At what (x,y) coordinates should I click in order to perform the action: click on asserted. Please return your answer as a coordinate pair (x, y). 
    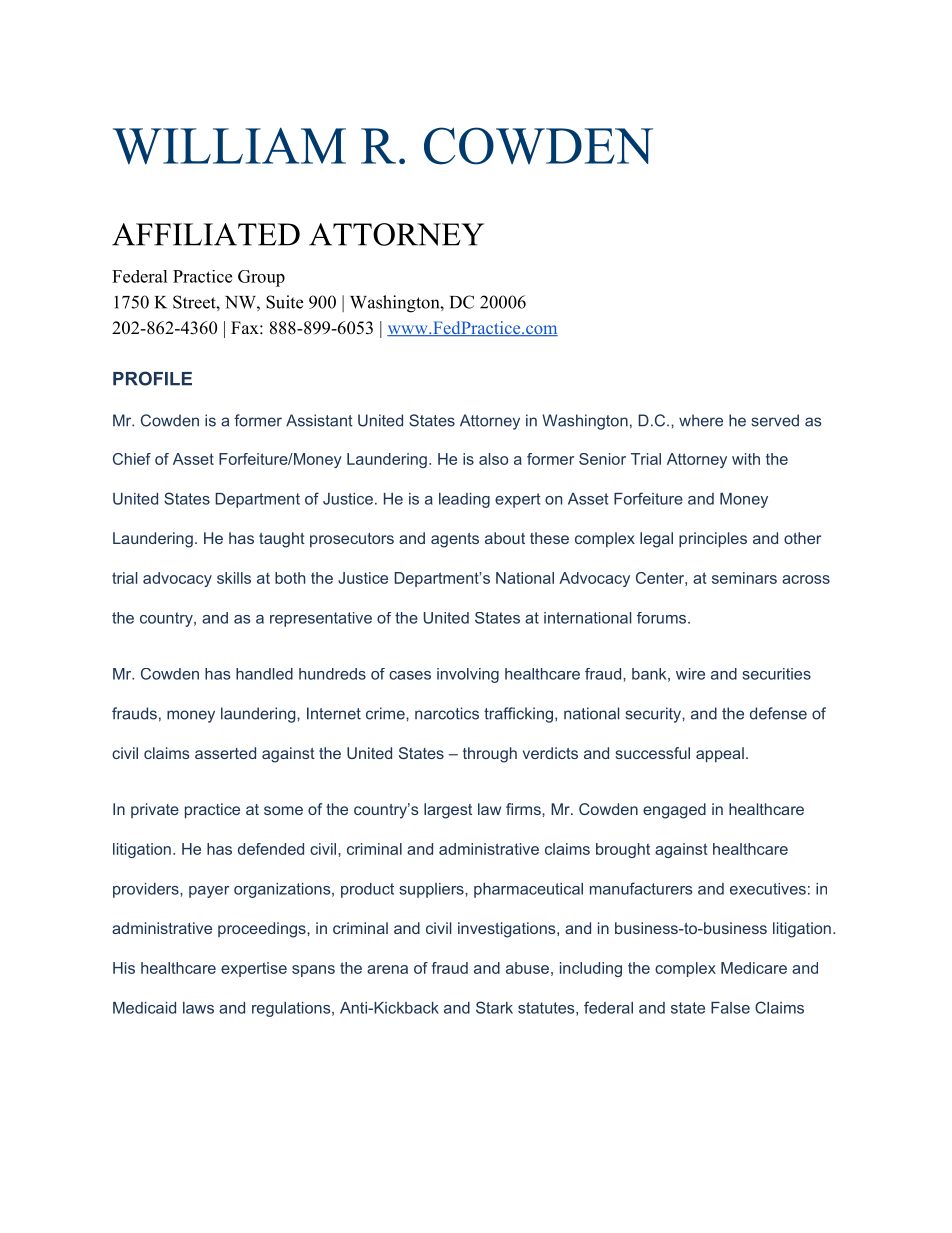
    Looking at the image, I should click on (225, 753).
